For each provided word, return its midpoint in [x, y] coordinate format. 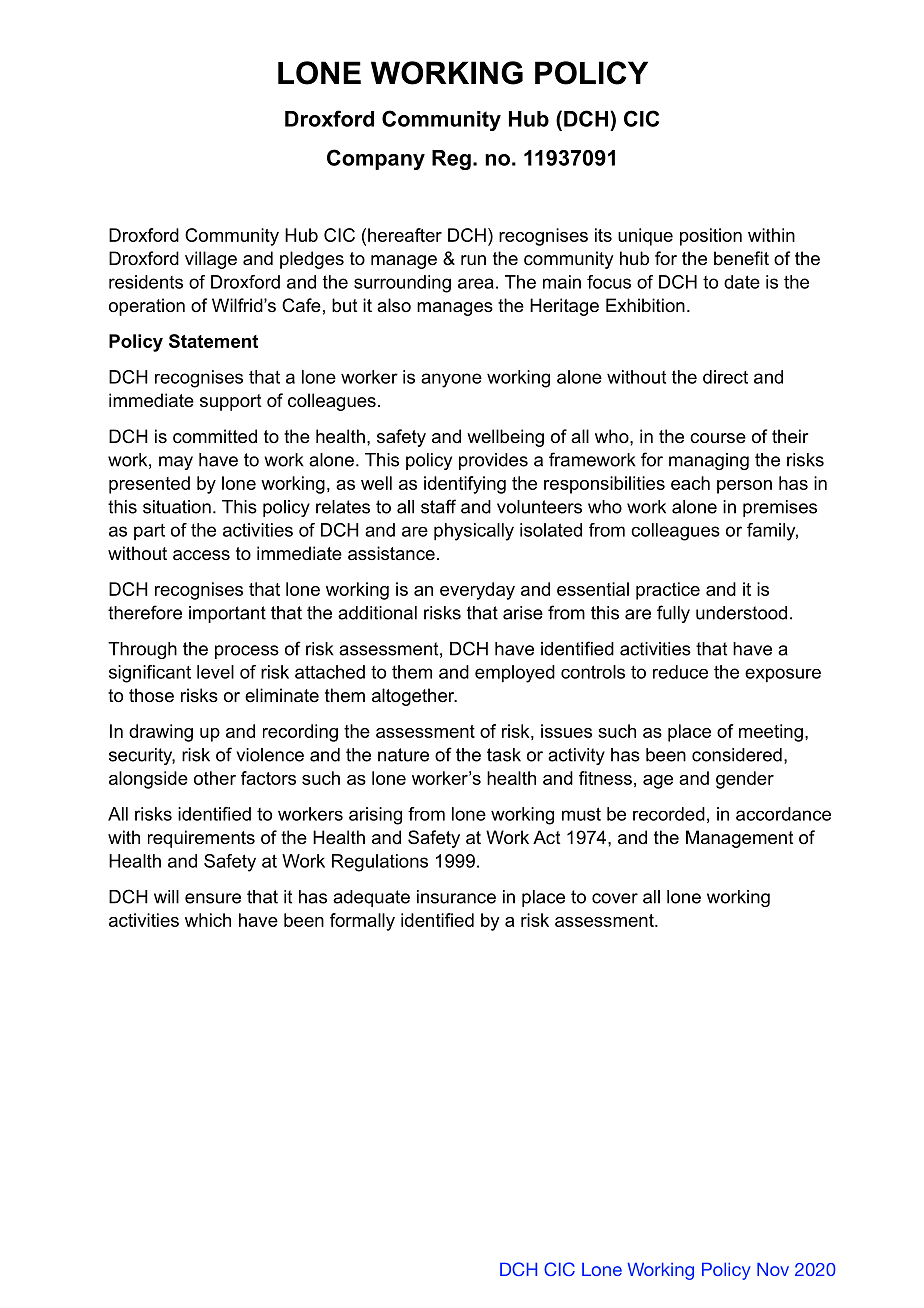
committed [215, 436]
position [711, 237]
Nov [773, 1269]
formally [362, 922]
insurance [456, 897]
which [208, 920]
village [211, 260]
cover [615, 898]
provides [493, 461]
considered [737, 755]
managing [709, 461]
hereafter [405, 235]
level [215, 672]
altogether [414, 697]
